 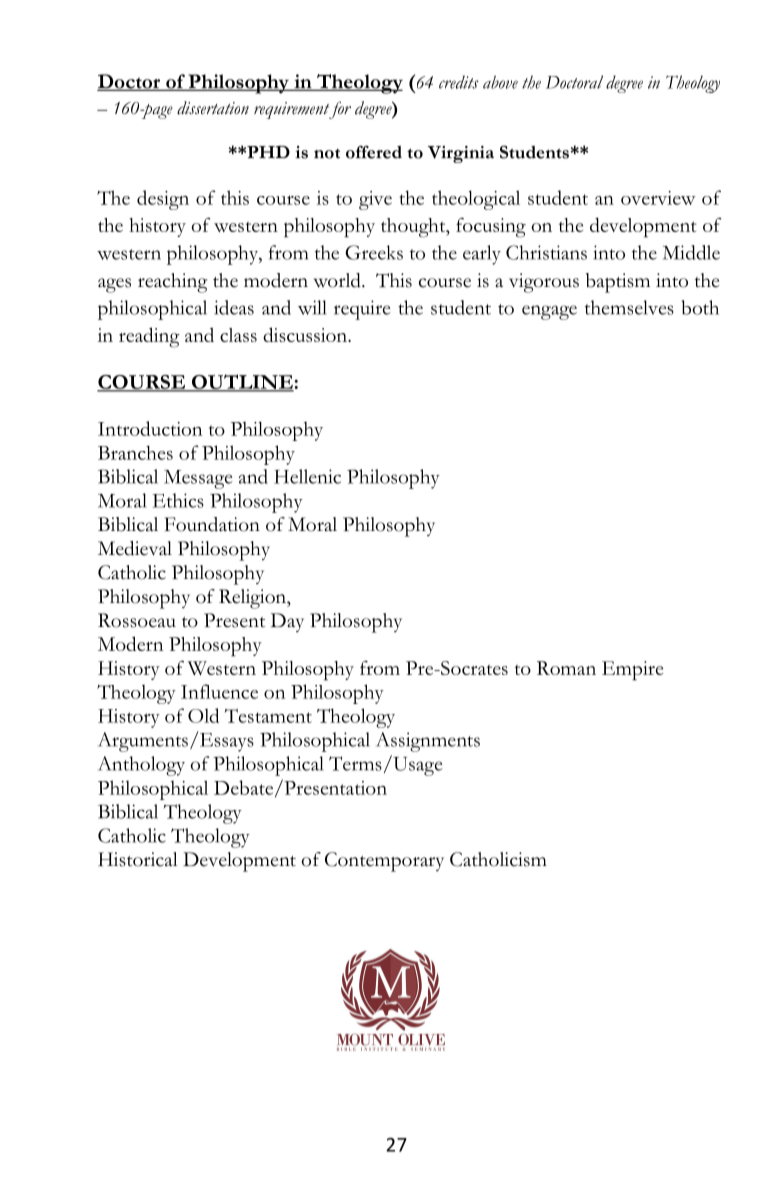 What do you see at coordinates (384, 862) in the screenshot?
I see `Contemporary` at bounding box center [384, 862].
